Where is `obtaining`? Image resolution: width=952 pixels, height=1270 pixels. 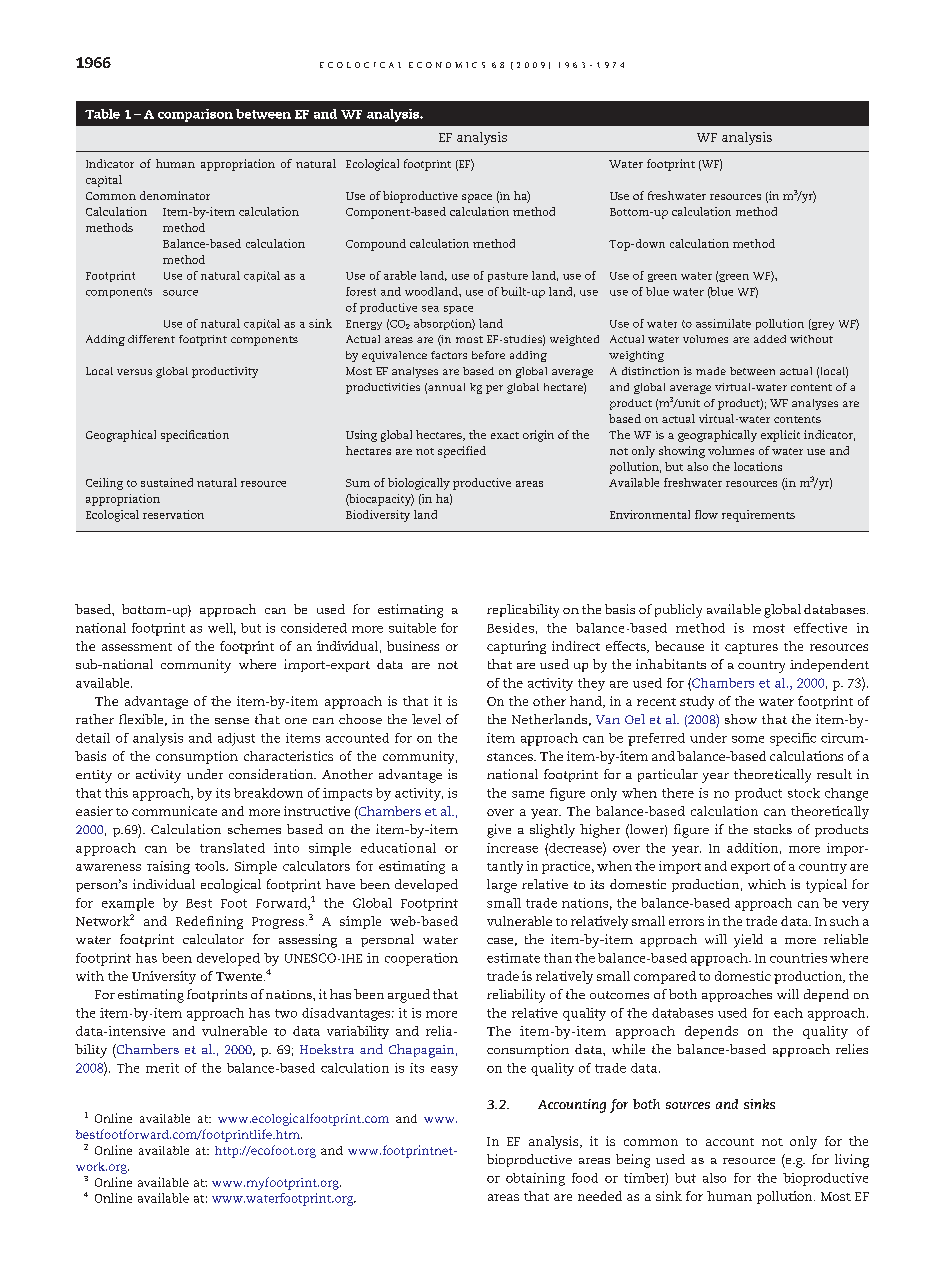
obtaining is located at coordinates (535, 1179).
